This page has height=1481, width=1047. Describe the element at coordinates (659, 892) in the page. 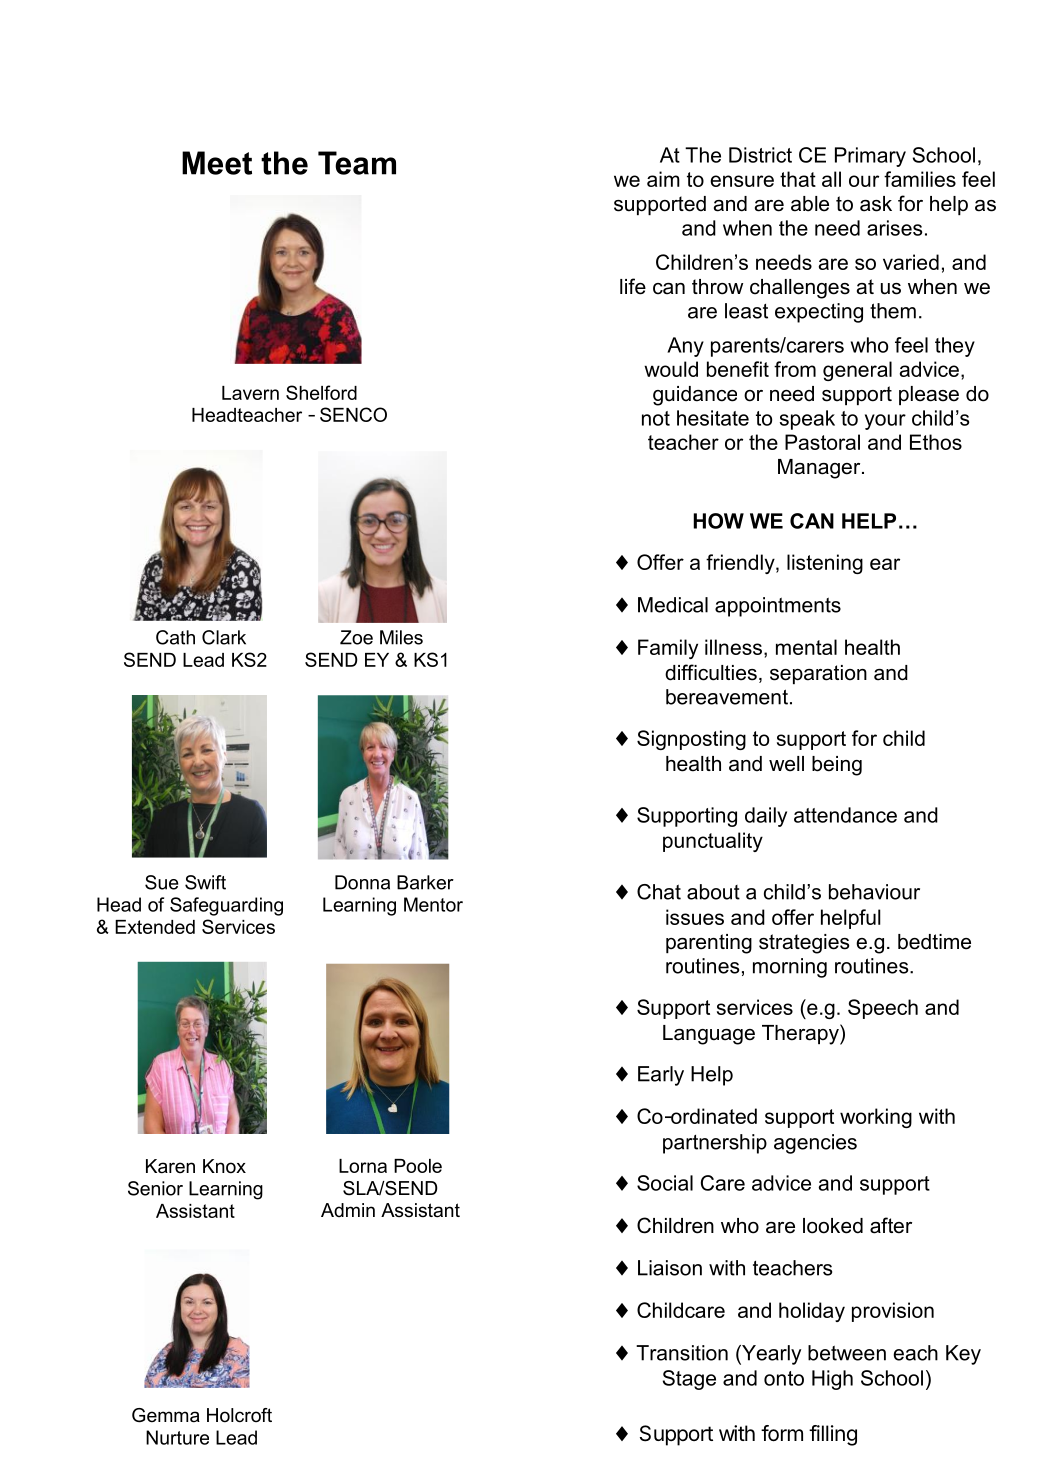

I see `Chat` at that location.
